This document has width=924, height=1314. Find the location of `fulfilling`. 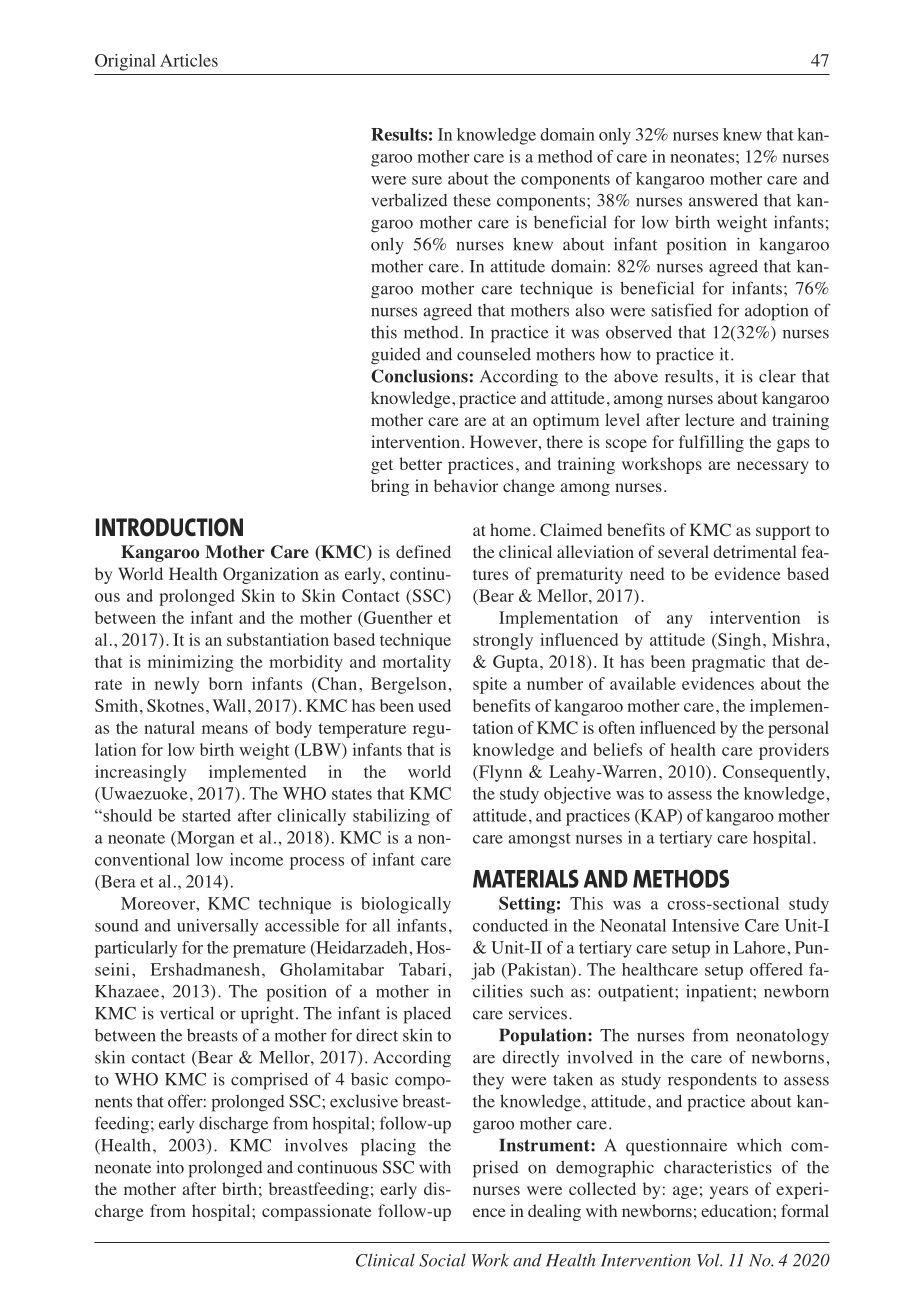

fulfilling is located at coordinates (711, 443).
